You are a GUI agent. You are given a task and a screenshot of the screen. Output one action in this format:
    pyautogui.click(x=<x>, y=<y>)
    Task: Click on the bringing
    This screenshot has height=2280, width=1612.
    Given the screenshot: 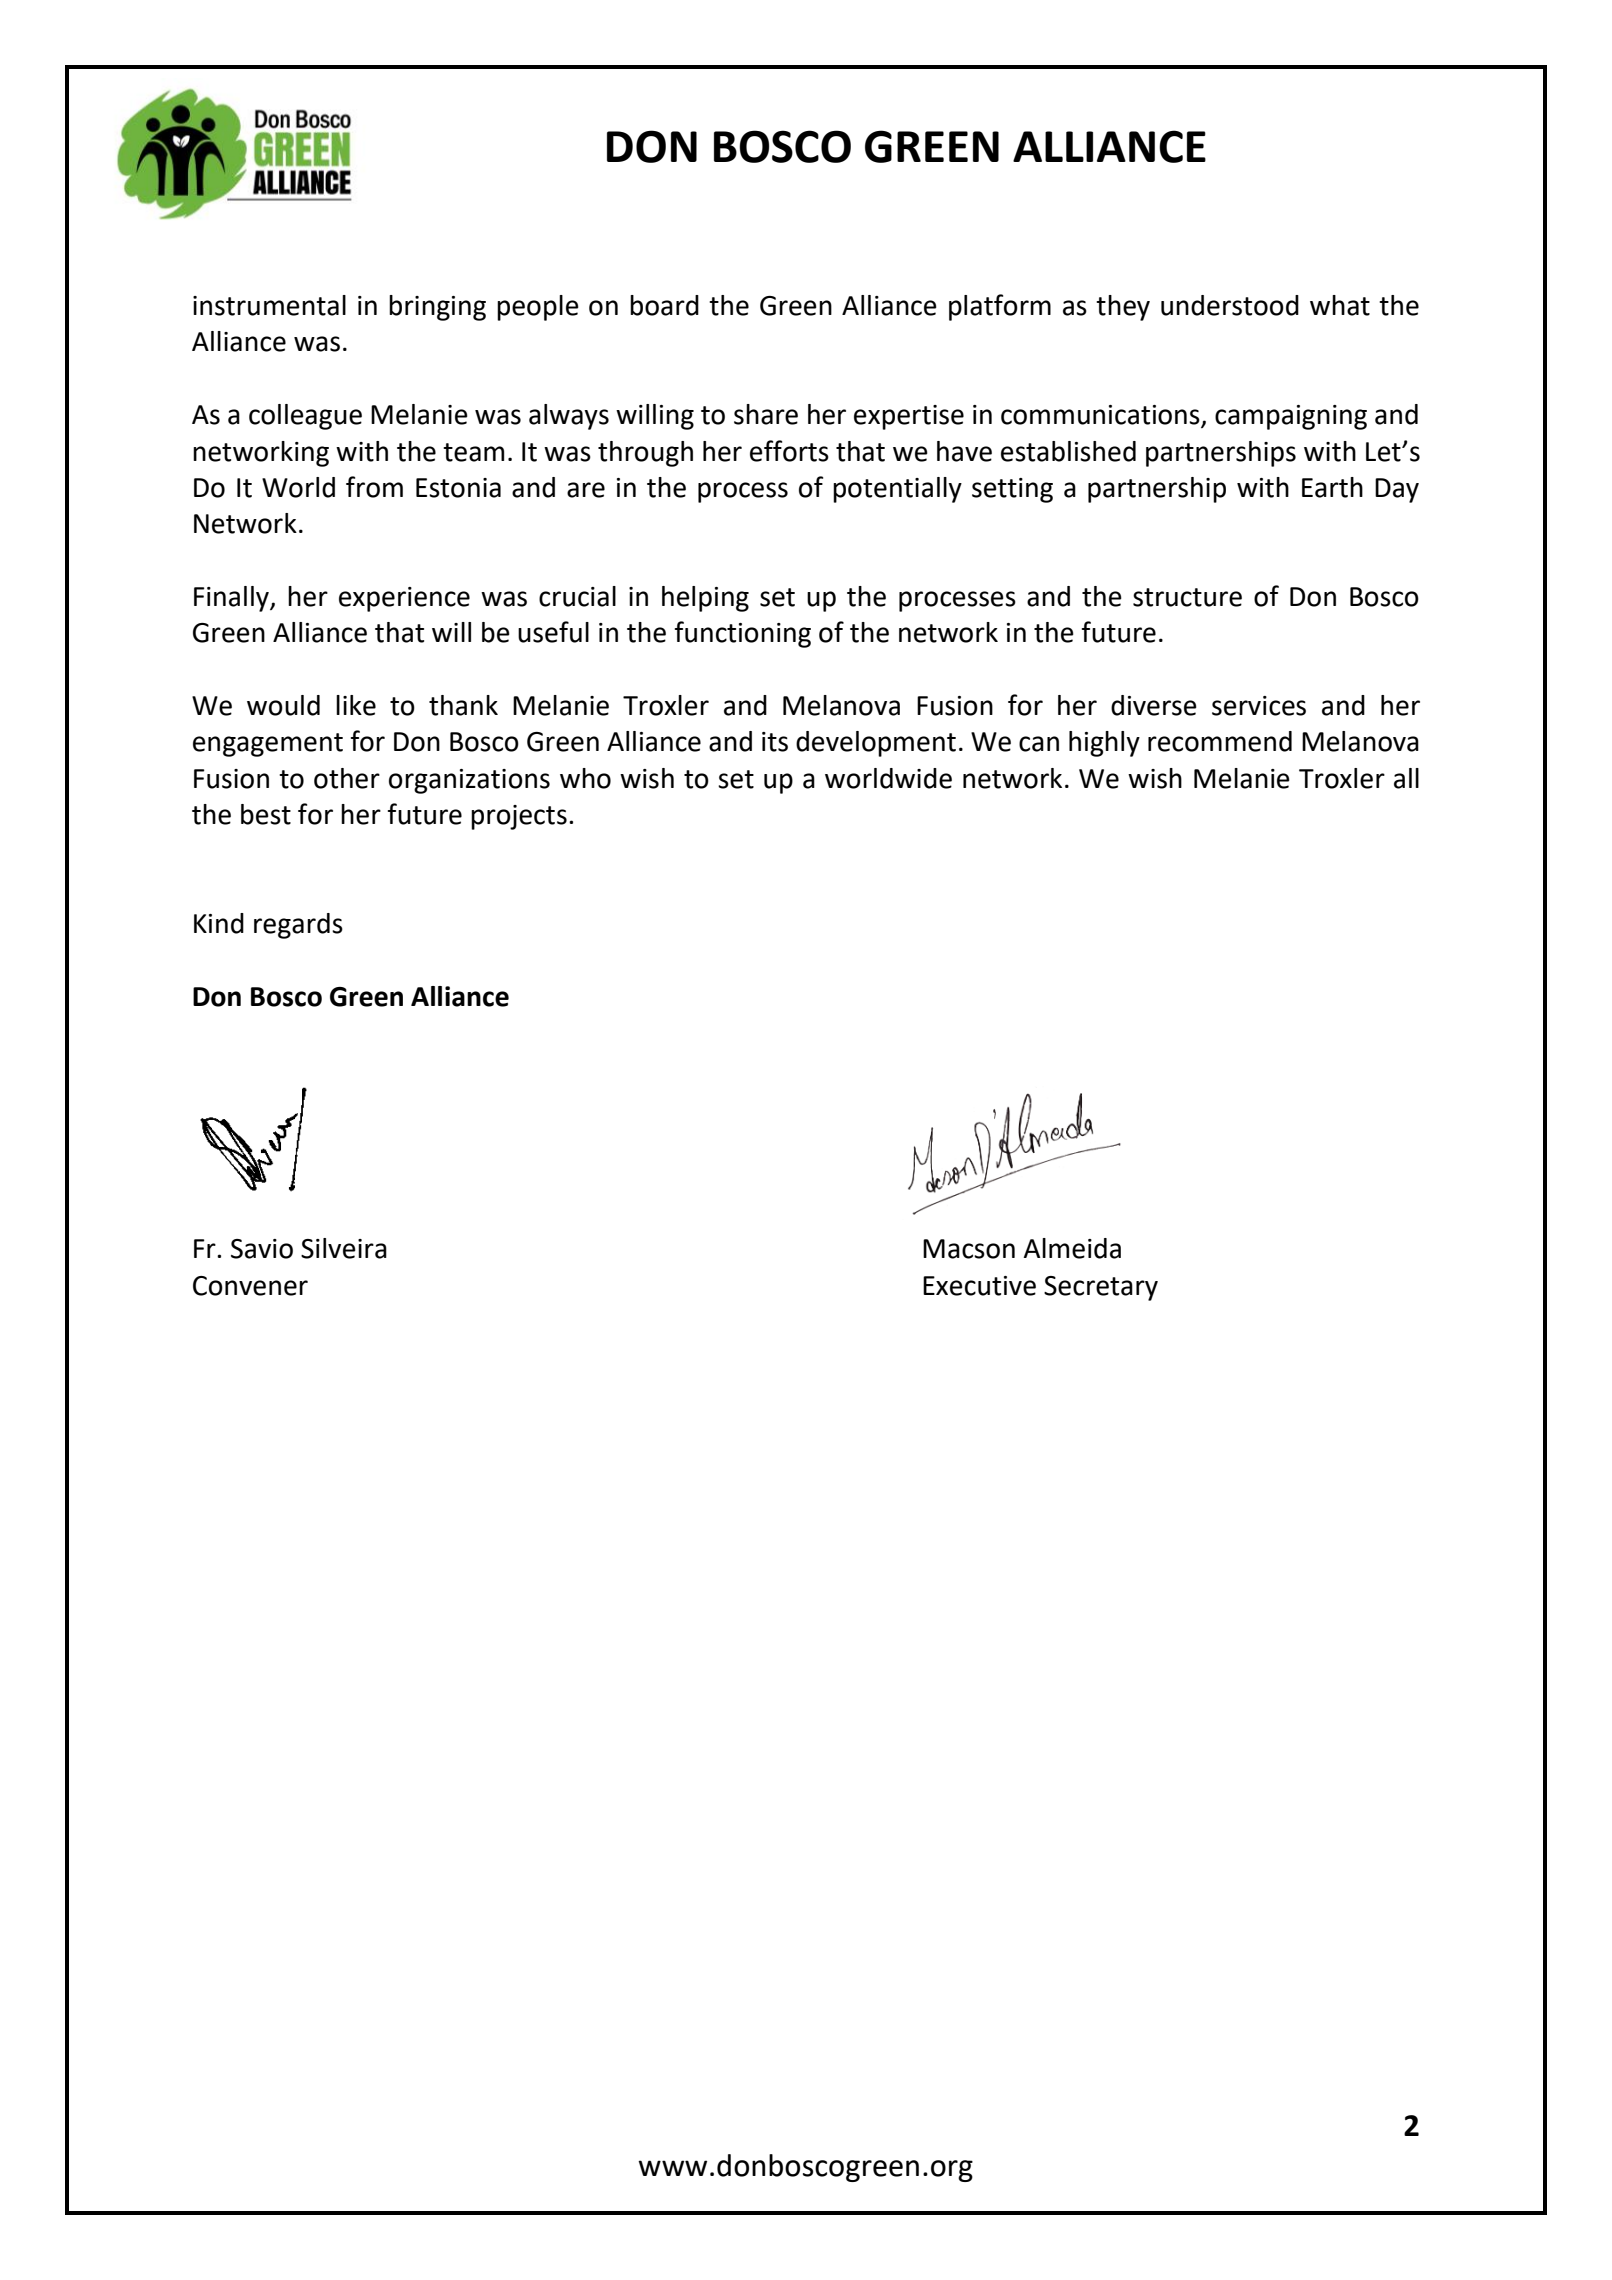 What is the action you would take?
    pyautogui.click(x=437, y=308)
